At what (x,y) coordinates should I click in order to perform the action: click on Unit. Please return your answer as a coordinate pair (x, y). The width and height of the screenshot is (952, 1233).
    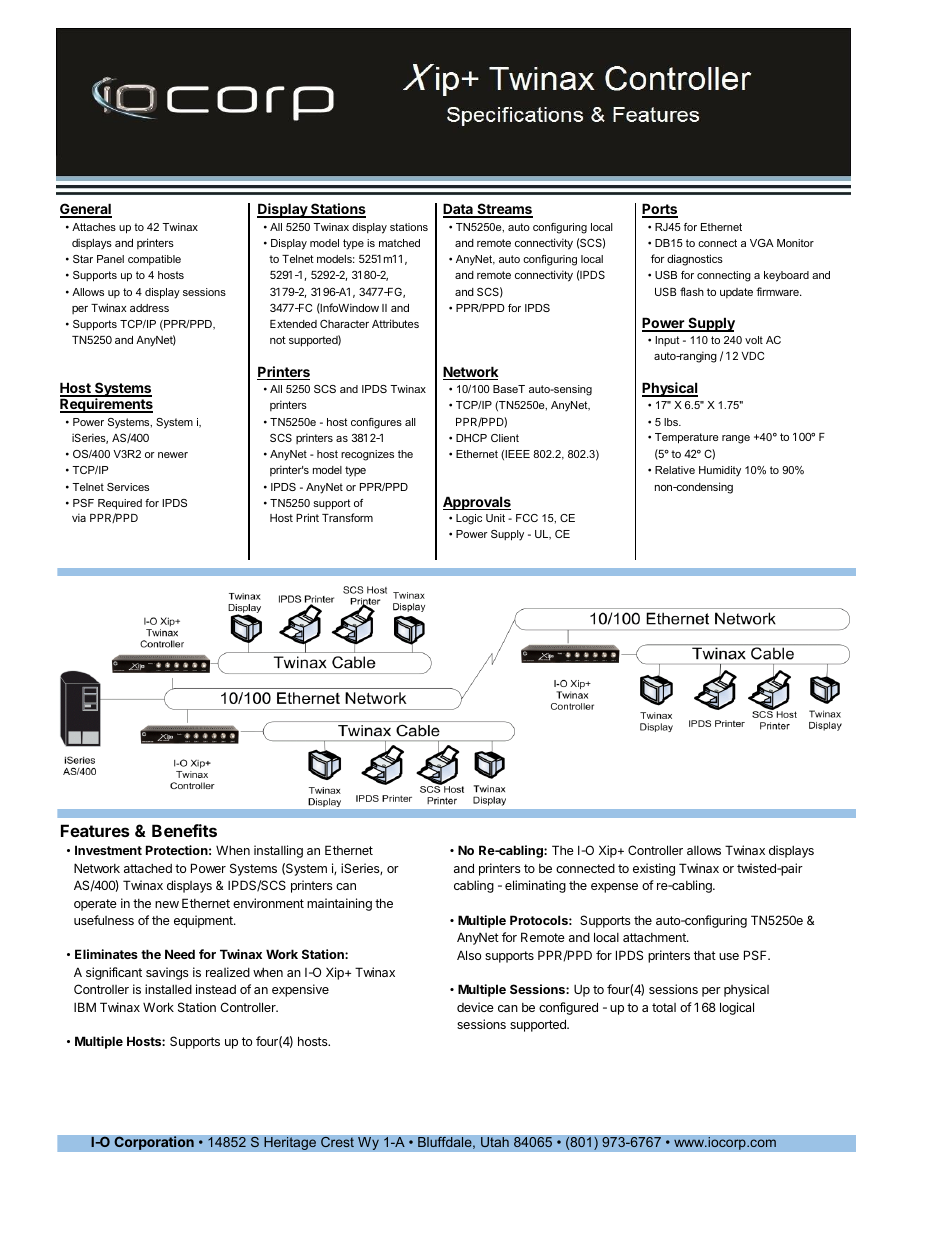
    Looking at the image, I should click on (495, 518).
